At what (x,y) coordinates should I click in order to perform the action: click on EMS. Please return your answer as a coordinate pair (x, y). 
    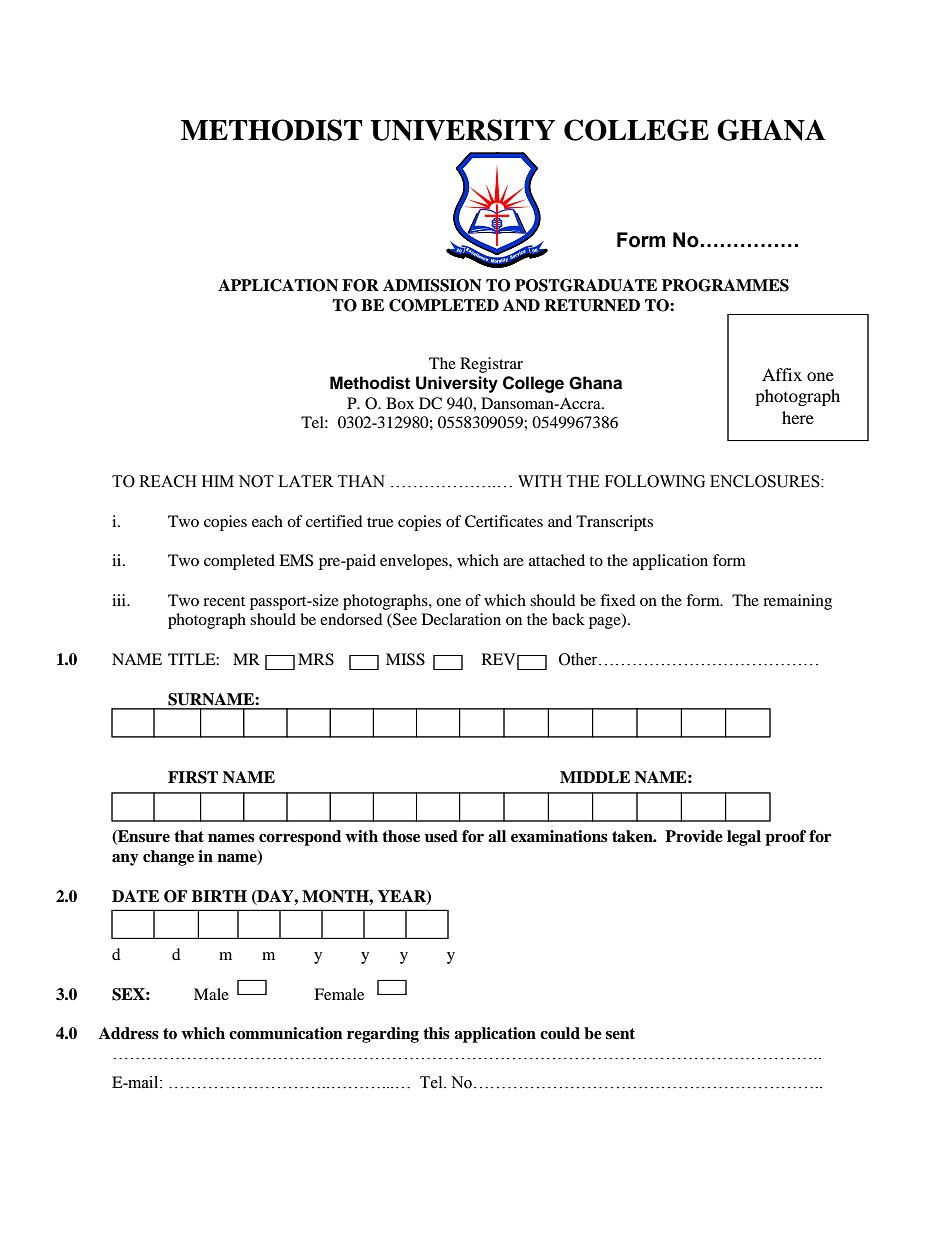
    Looking at the image, I should click on (296, 560).
